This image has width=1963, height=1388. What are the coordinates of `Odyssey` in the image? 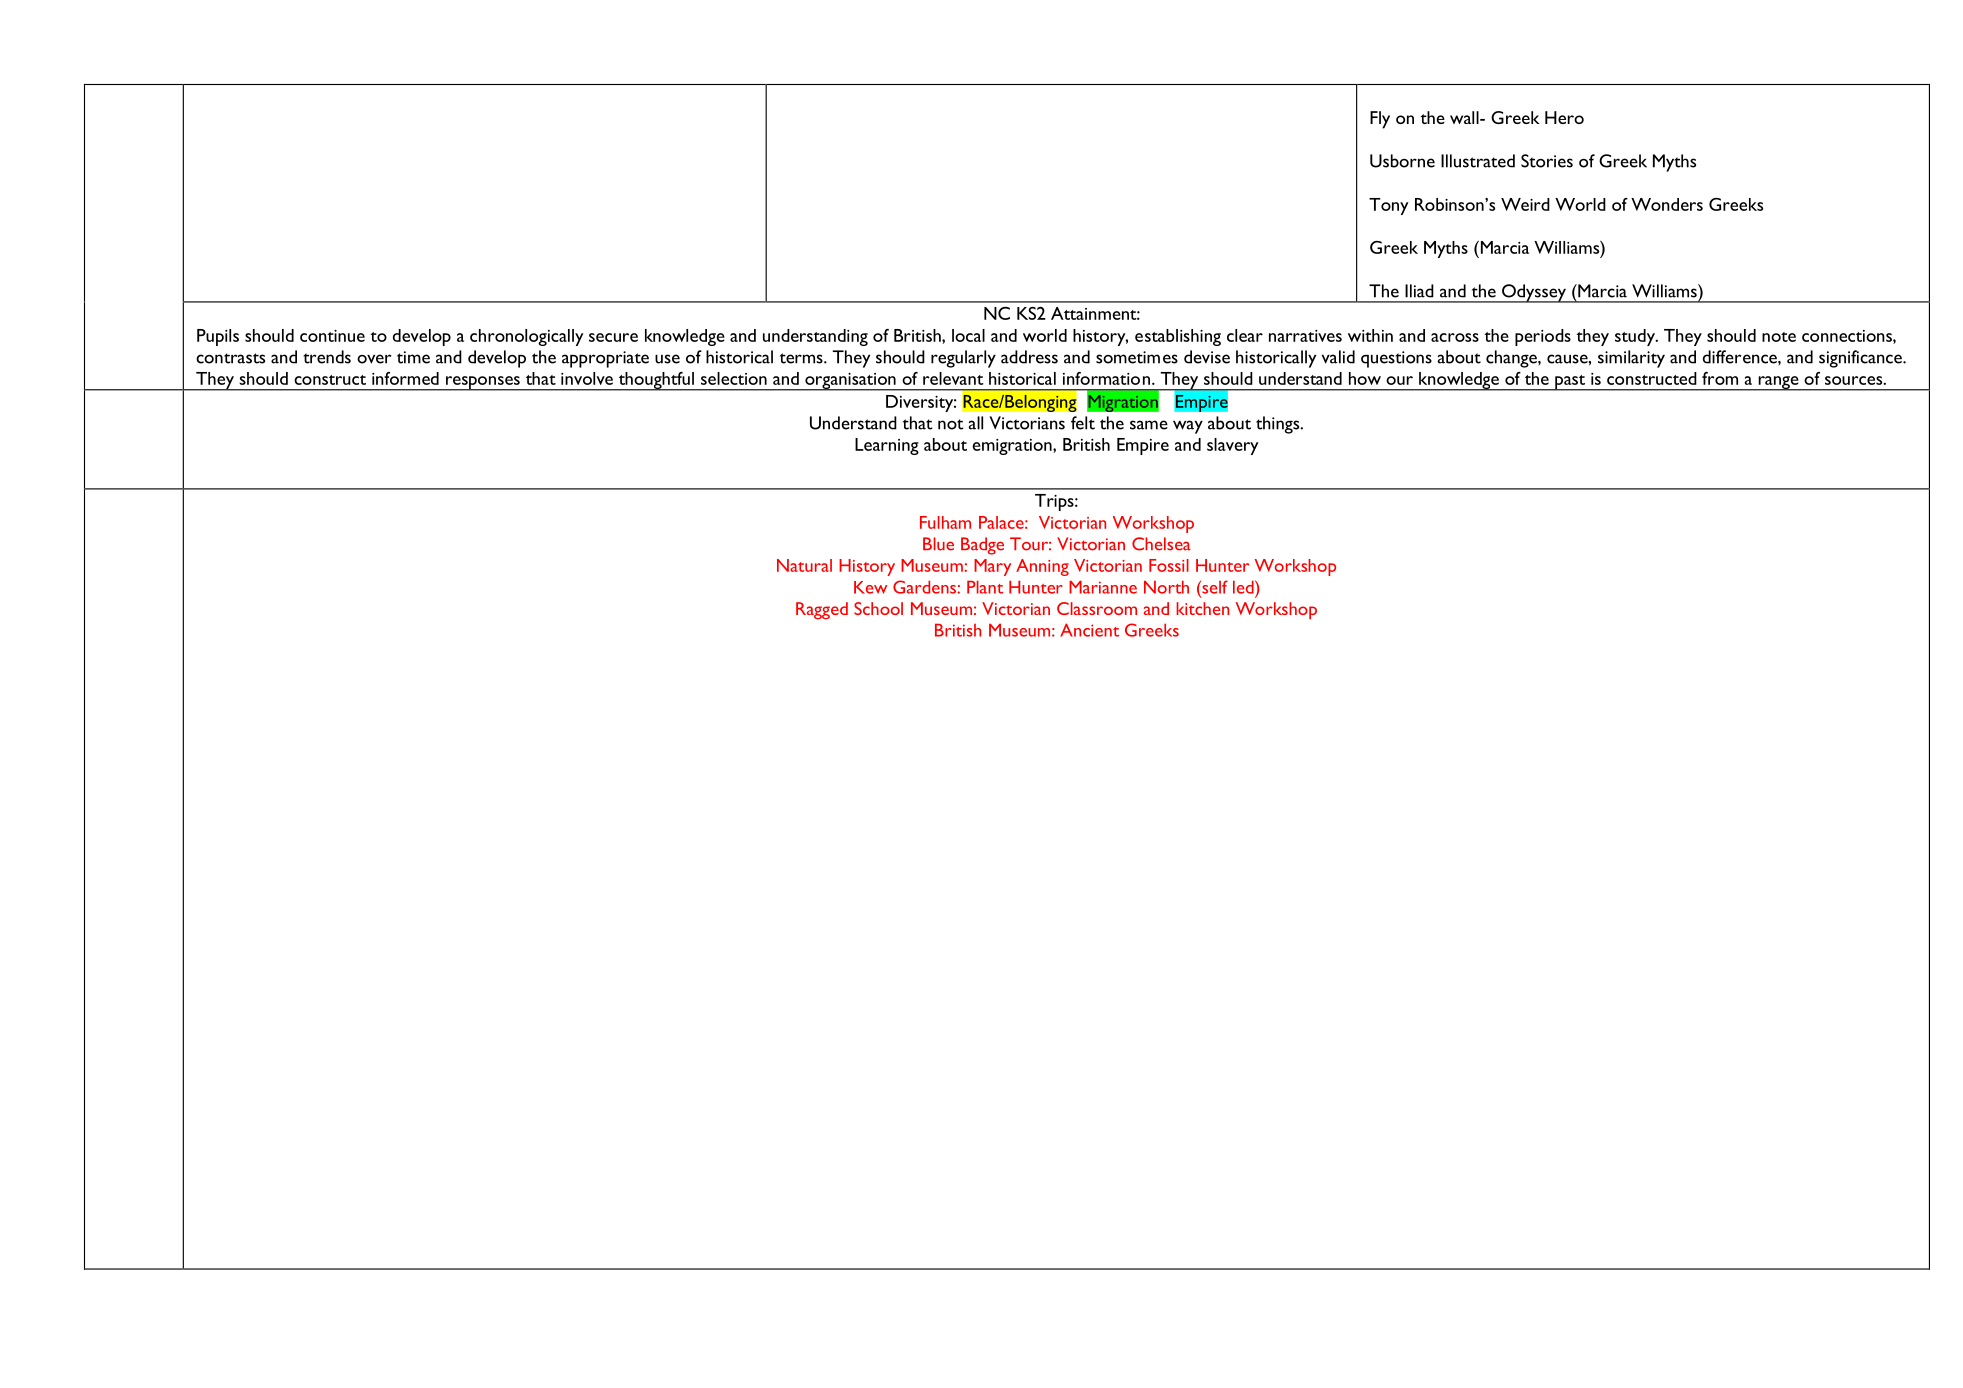 It's located at (1534, 293).
